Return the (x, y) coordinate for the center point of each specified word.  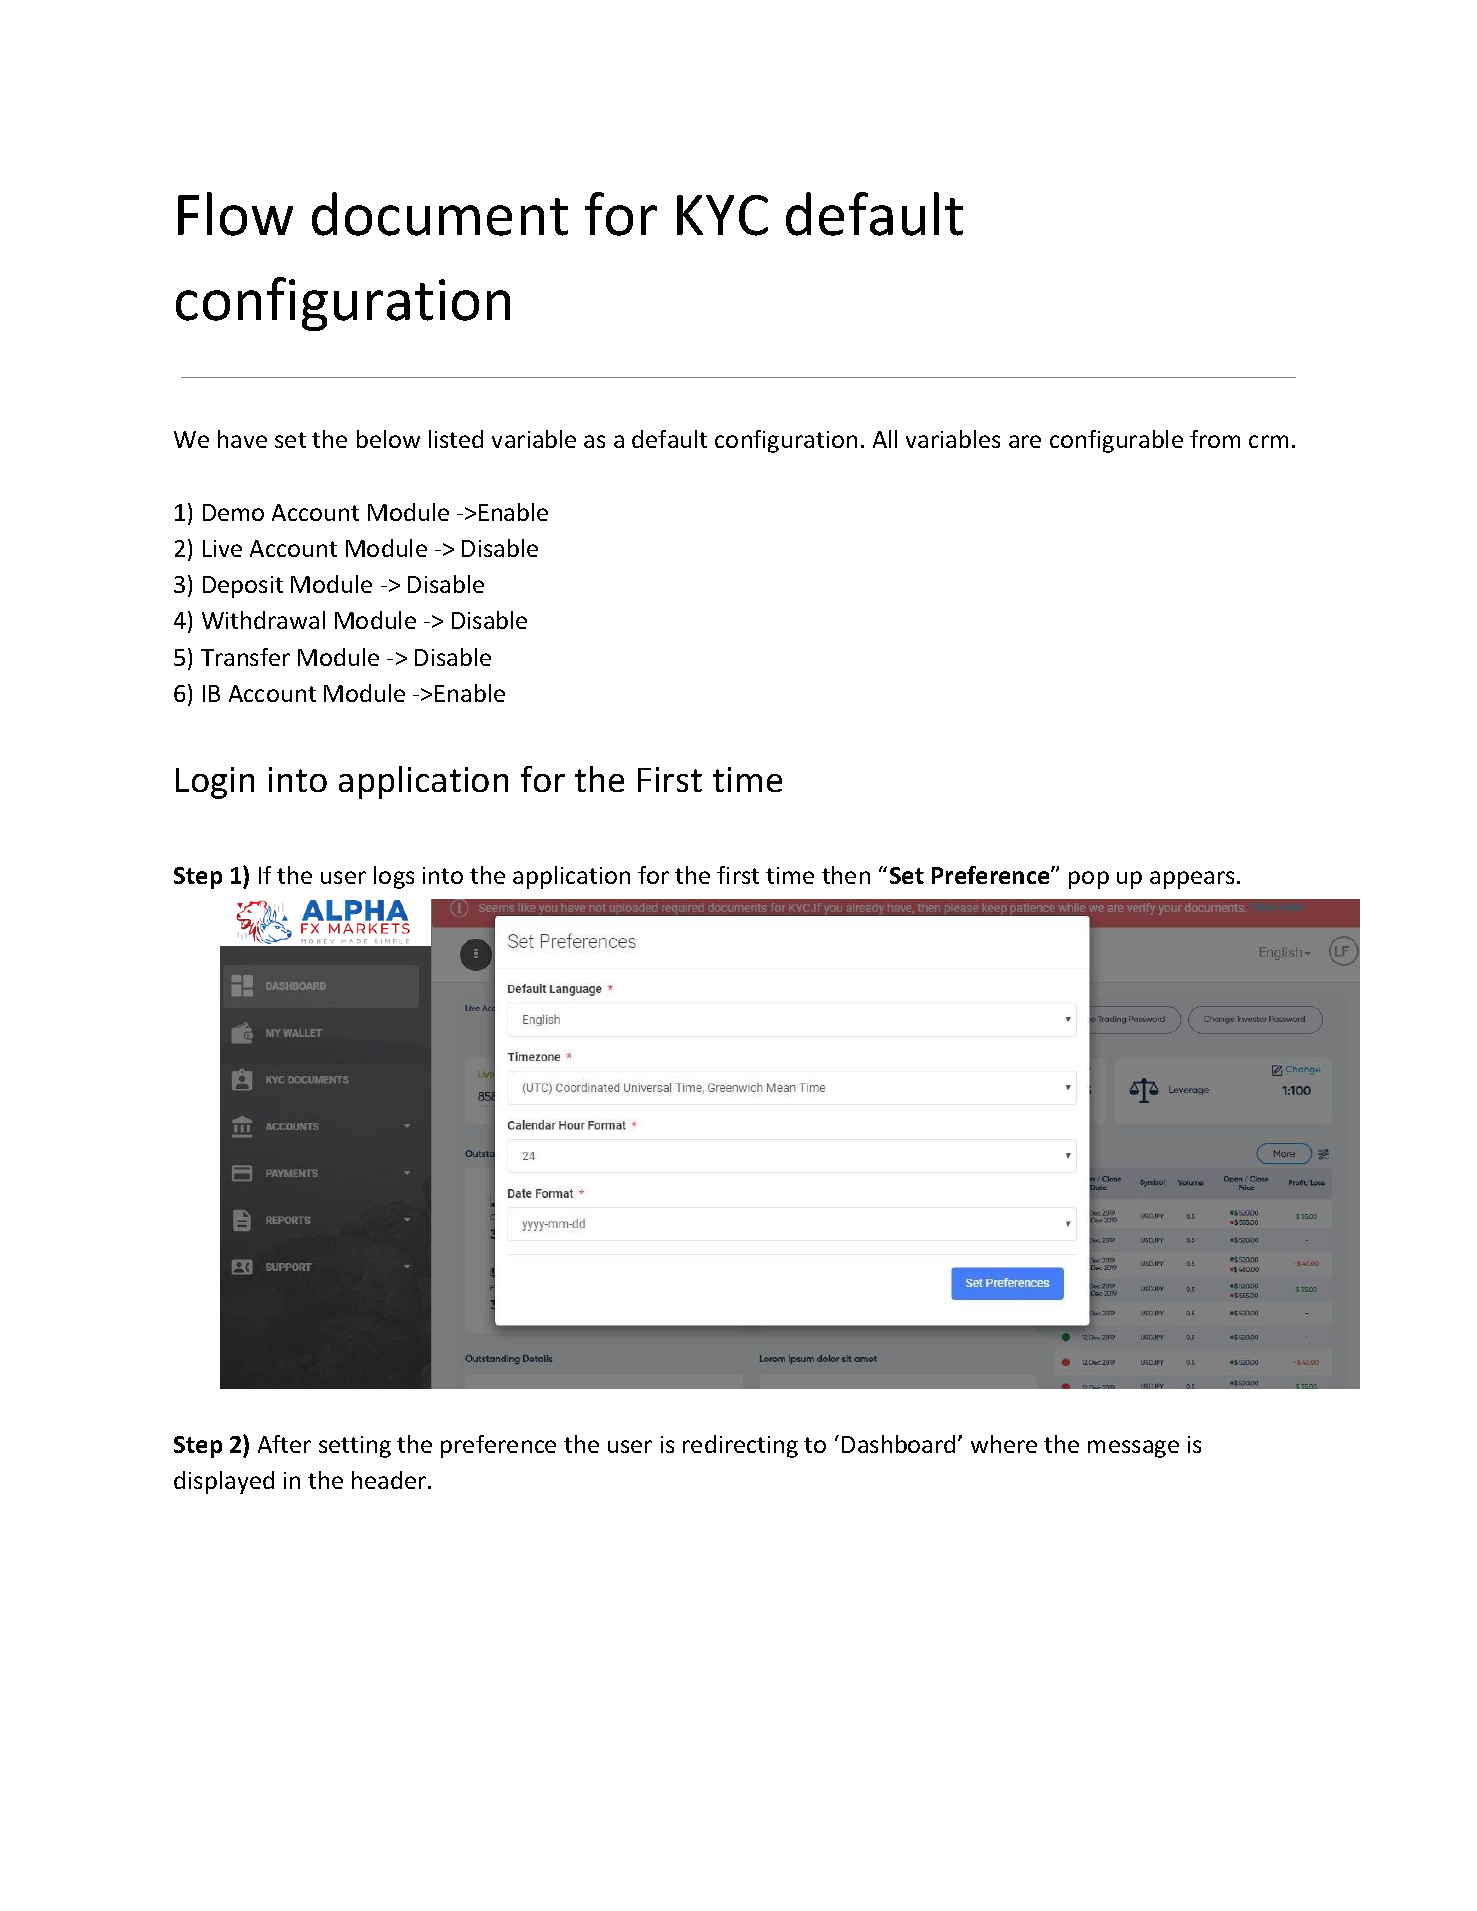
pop (1089, 880)
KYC (722, 215)
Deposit (243, 587)
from (1215, 439)
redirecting (740, 1446)
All (885, 439)
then (846, 875)
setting (355, 1447)
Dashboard (898, 1444)
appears (1192, 880)
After (284, 1444)
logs (394, 877)
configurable (1116, 441)
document (440, 214)
